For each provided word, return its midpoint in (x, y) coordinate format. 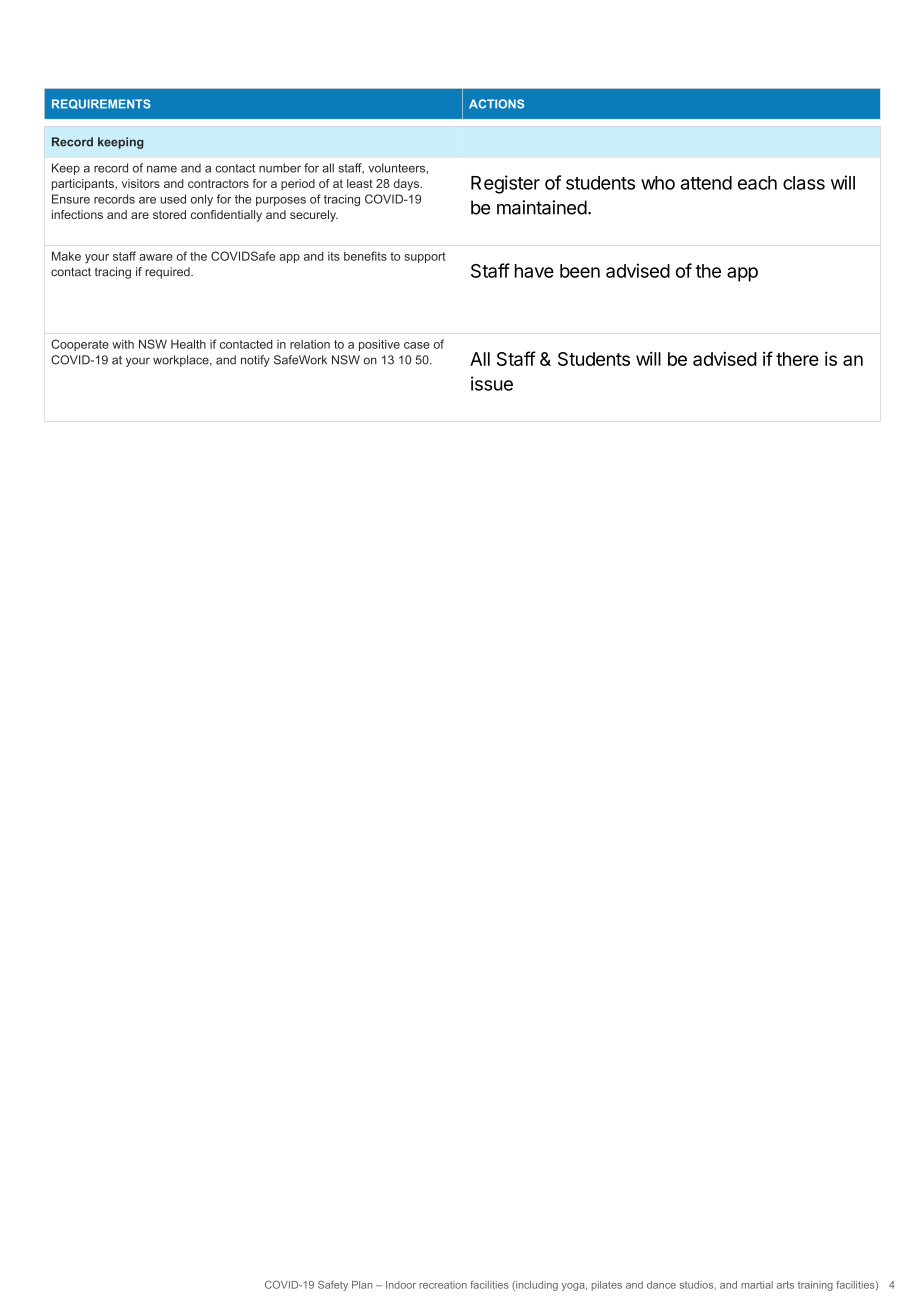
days (408, 185)
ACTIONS (496, 104)
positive (379, 345)
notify (255, 361)
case (417, 345)
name (162, 169)
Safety (333, 1286)
